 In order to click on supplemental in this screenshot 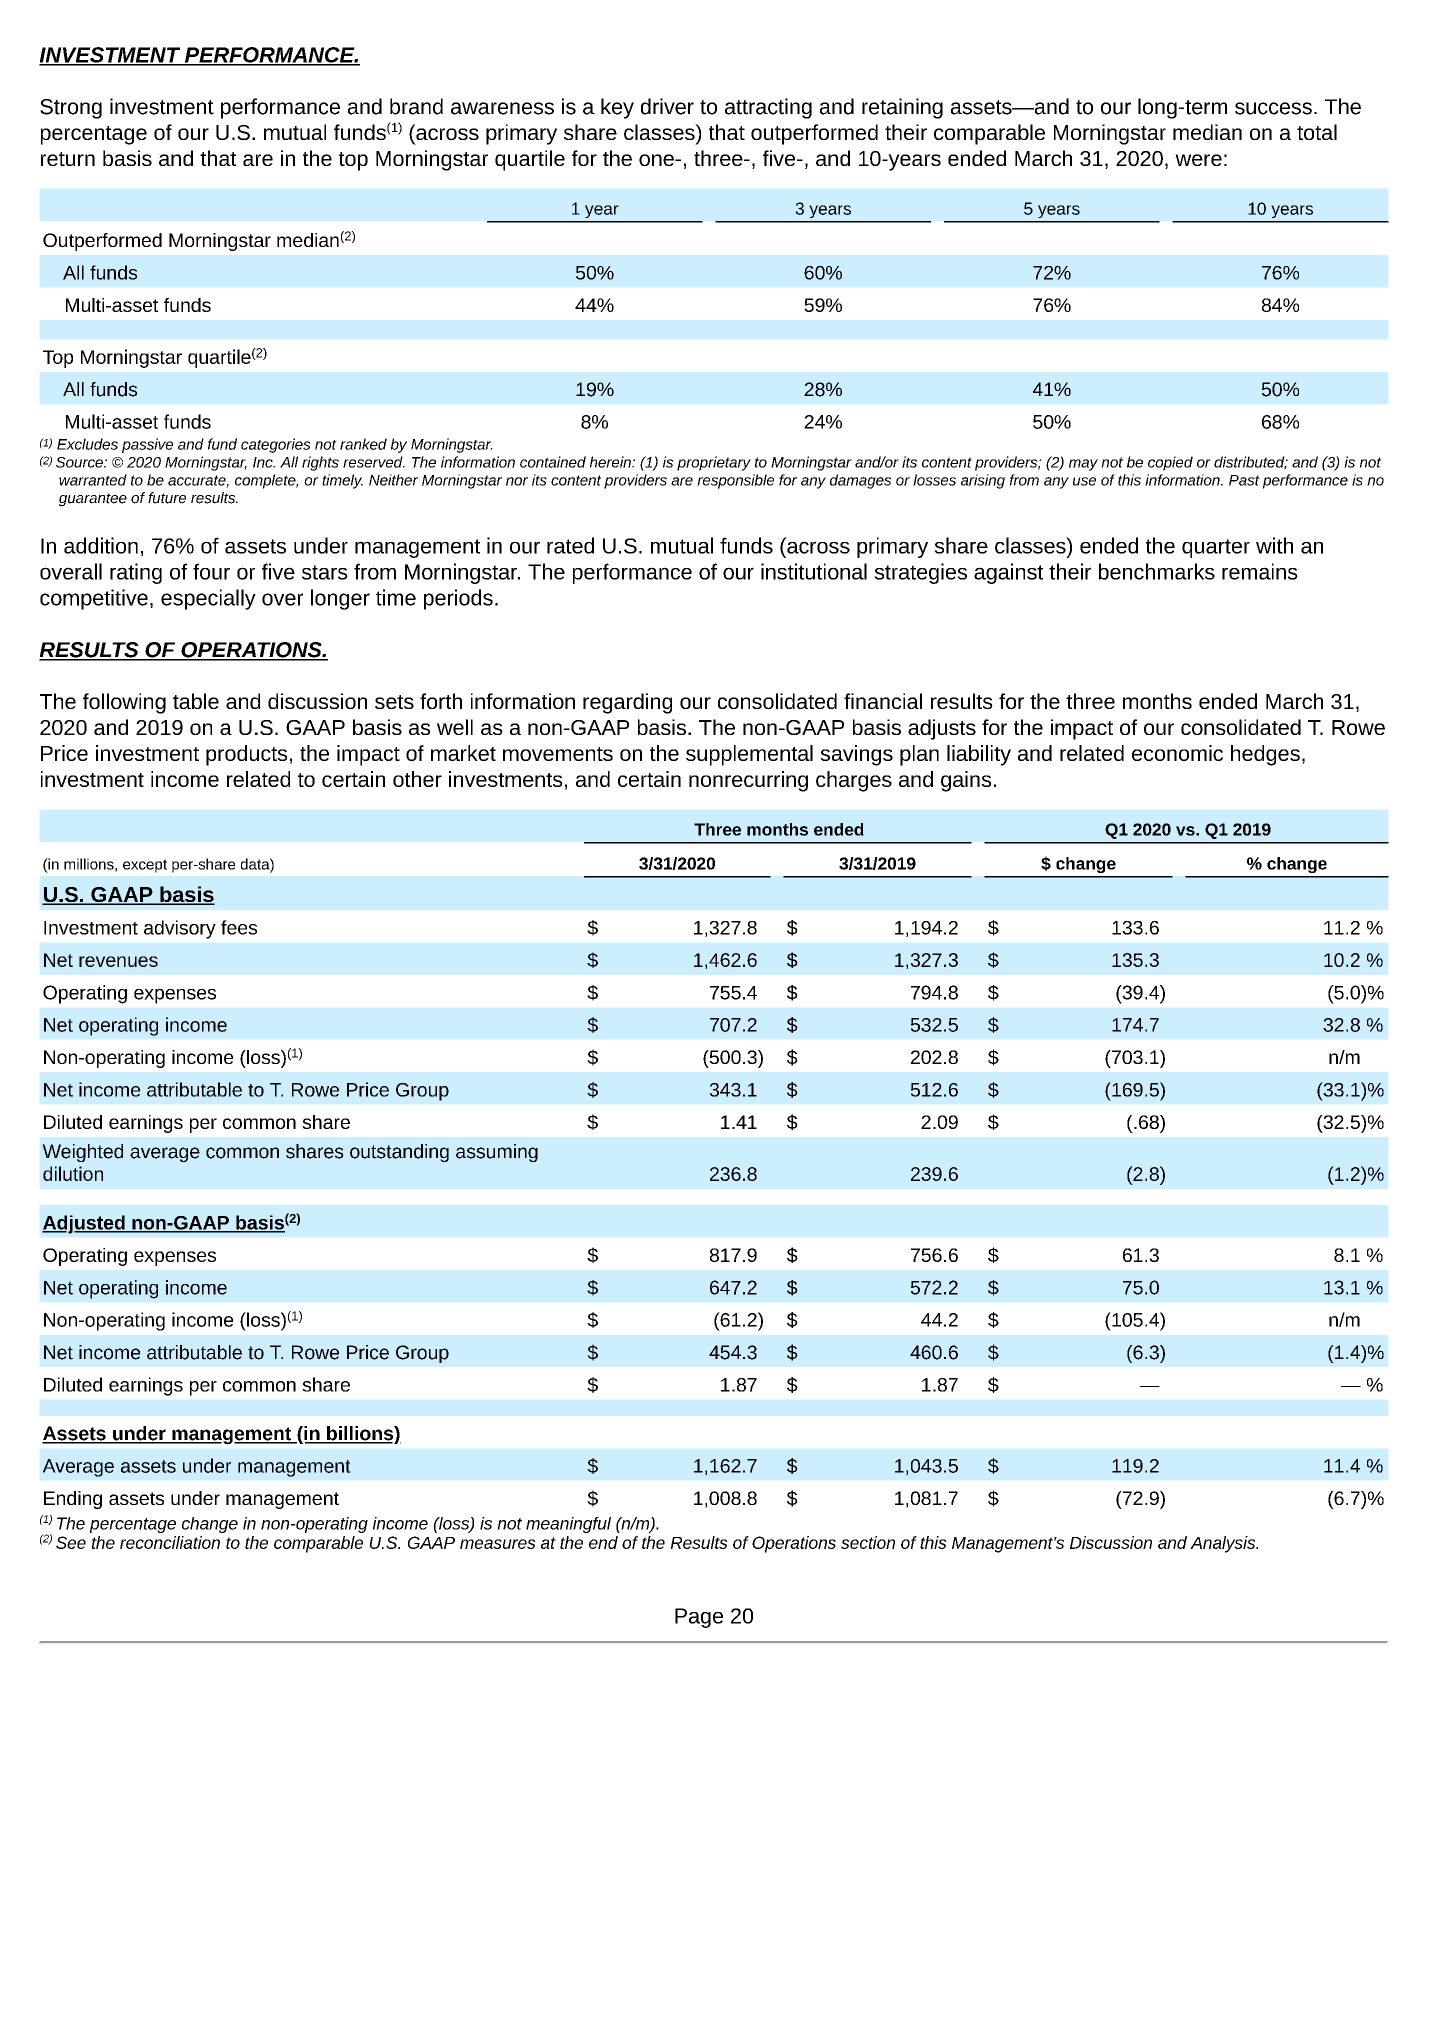, I will do `click(749, 755)`.
